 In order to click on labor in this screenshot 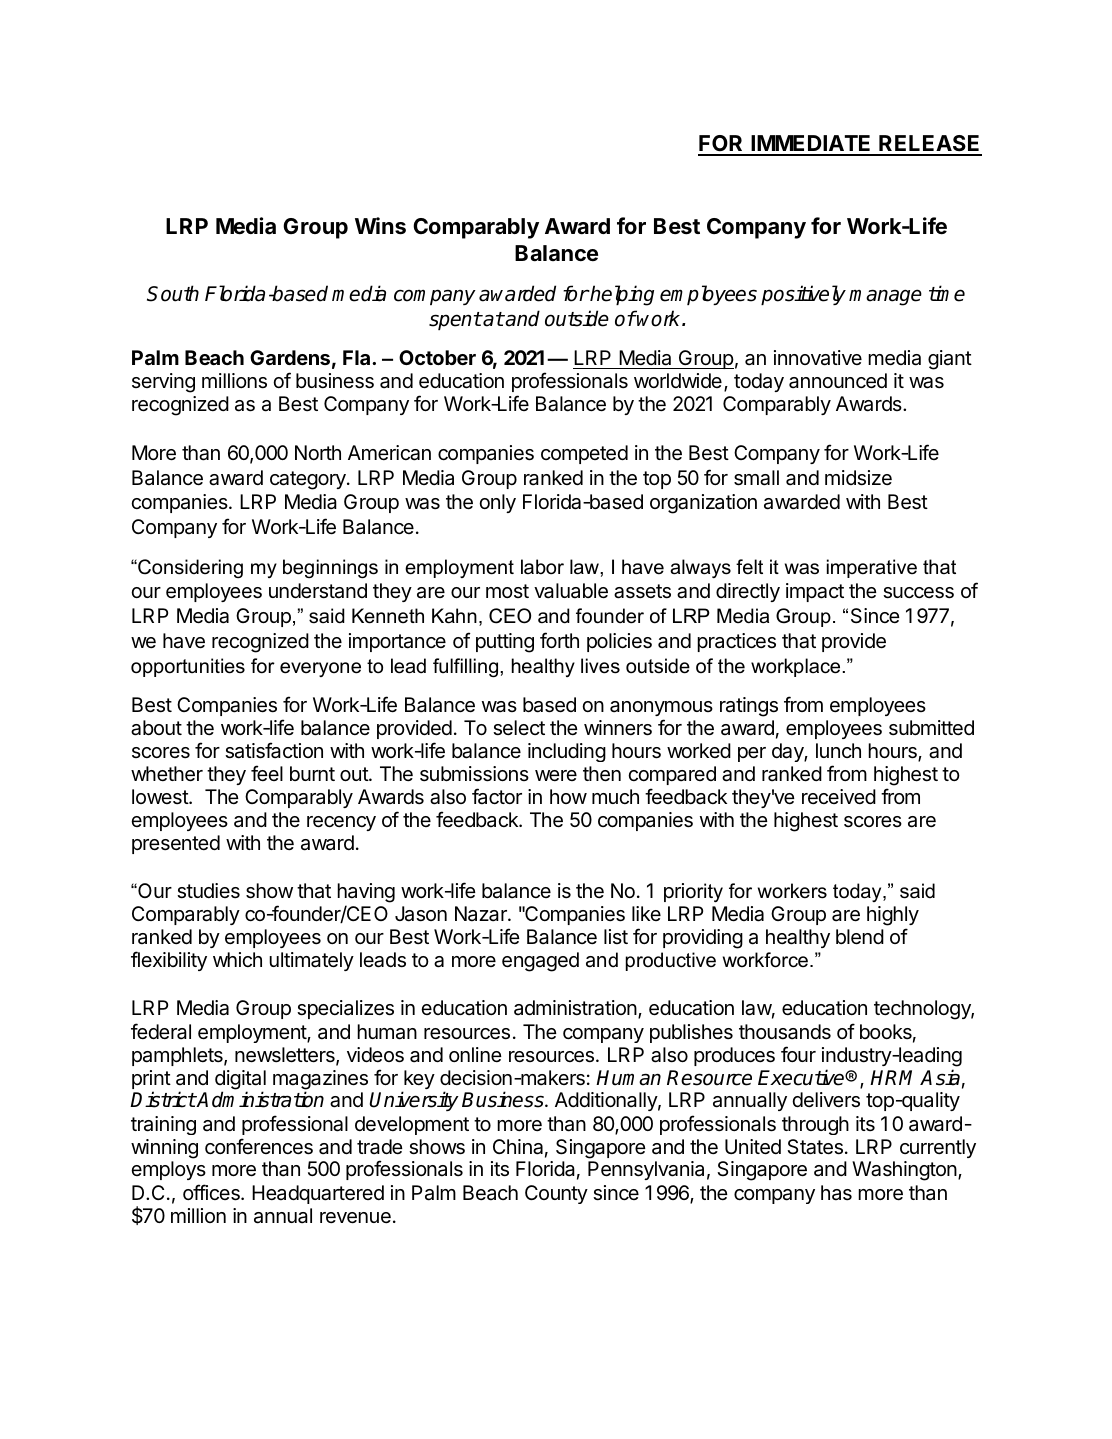, I will do `click(542, 567)`.
